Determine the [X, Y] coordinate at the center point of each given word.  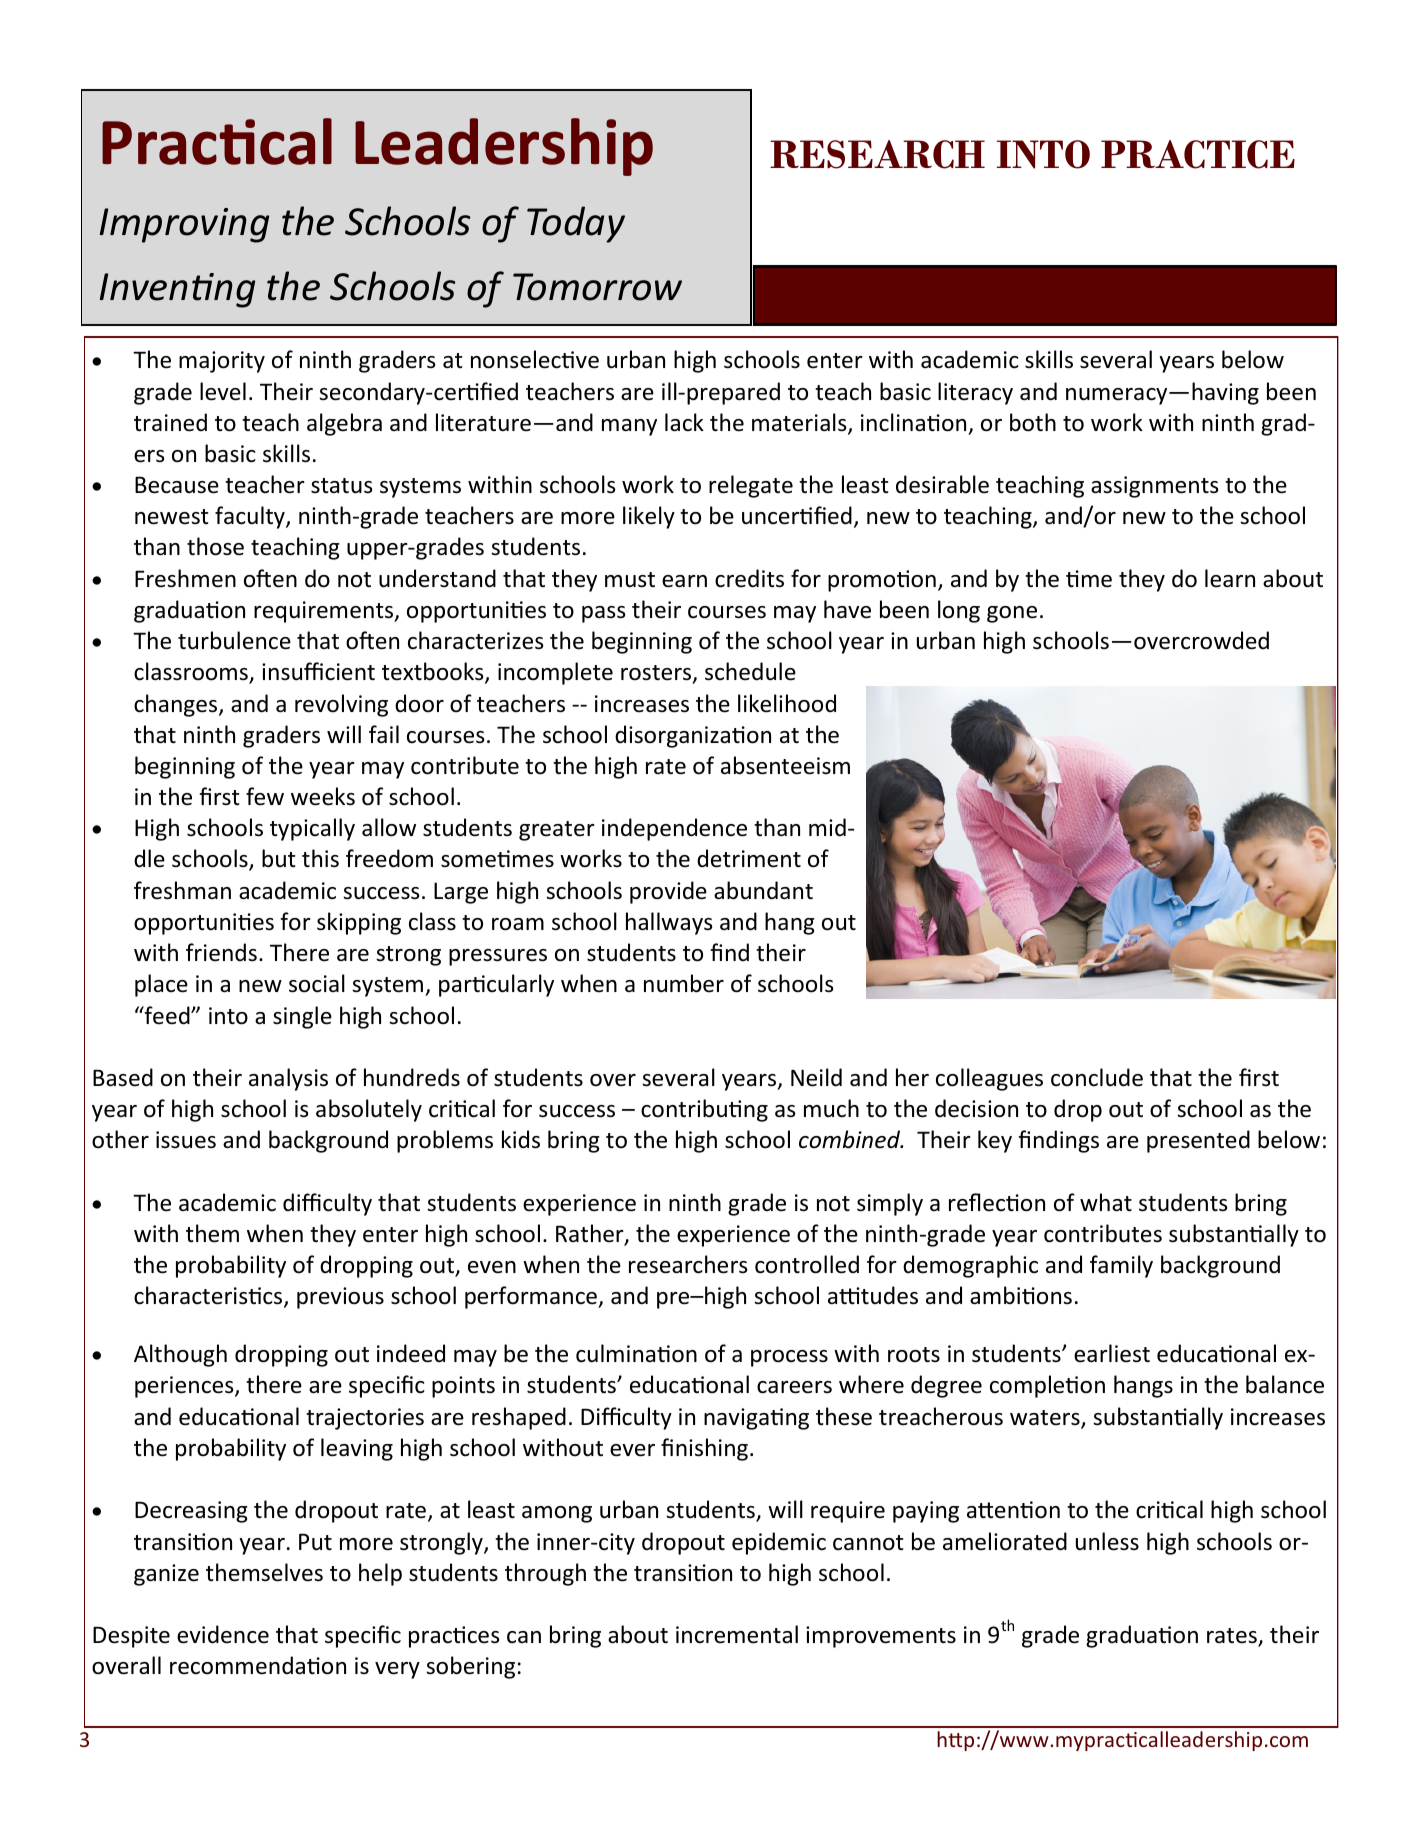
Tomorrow [597, 287]
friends [221, 952]
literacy [975, 393]
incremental [737, 1634]
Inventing [177, 290]
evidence [223, 1634]
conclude [1097, 1077]
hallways [669, 923]
